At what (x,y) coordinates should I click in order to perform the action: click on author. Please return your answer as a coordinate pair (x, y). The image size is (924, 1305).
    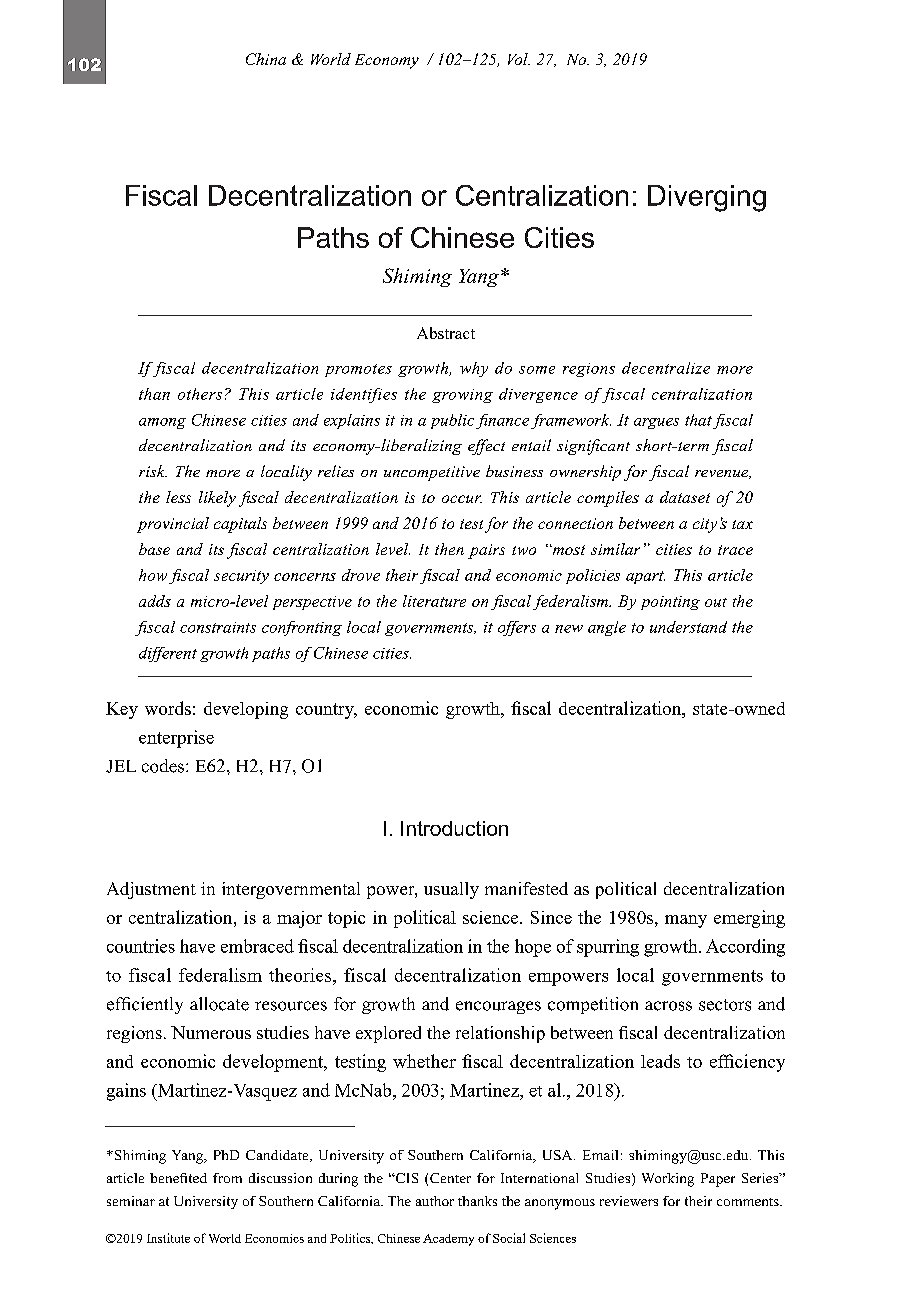
    Looking at the image, I should click on (435, 1201).
